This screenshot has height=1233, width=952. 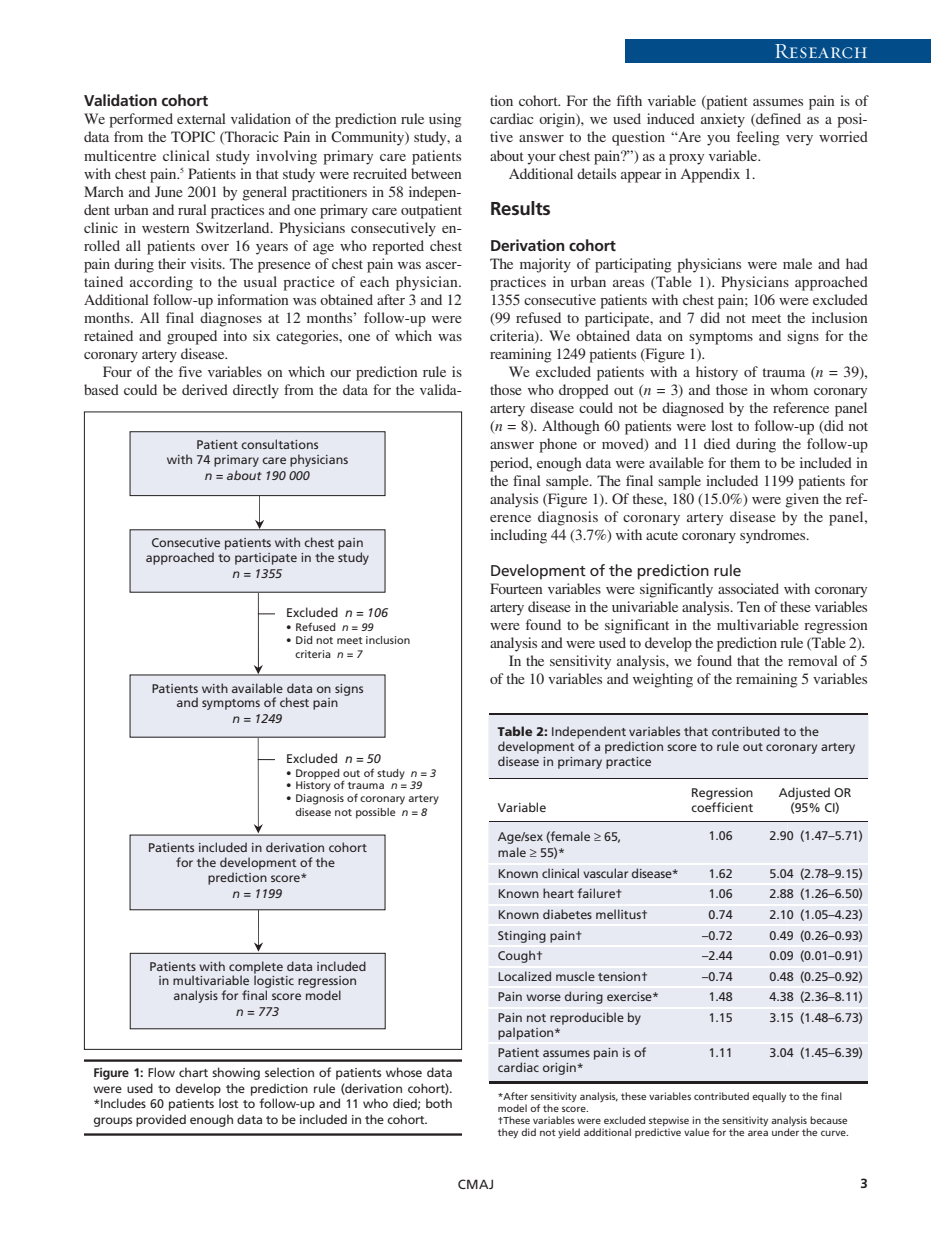 I want to click on they, so click(x=508, y=1133).
